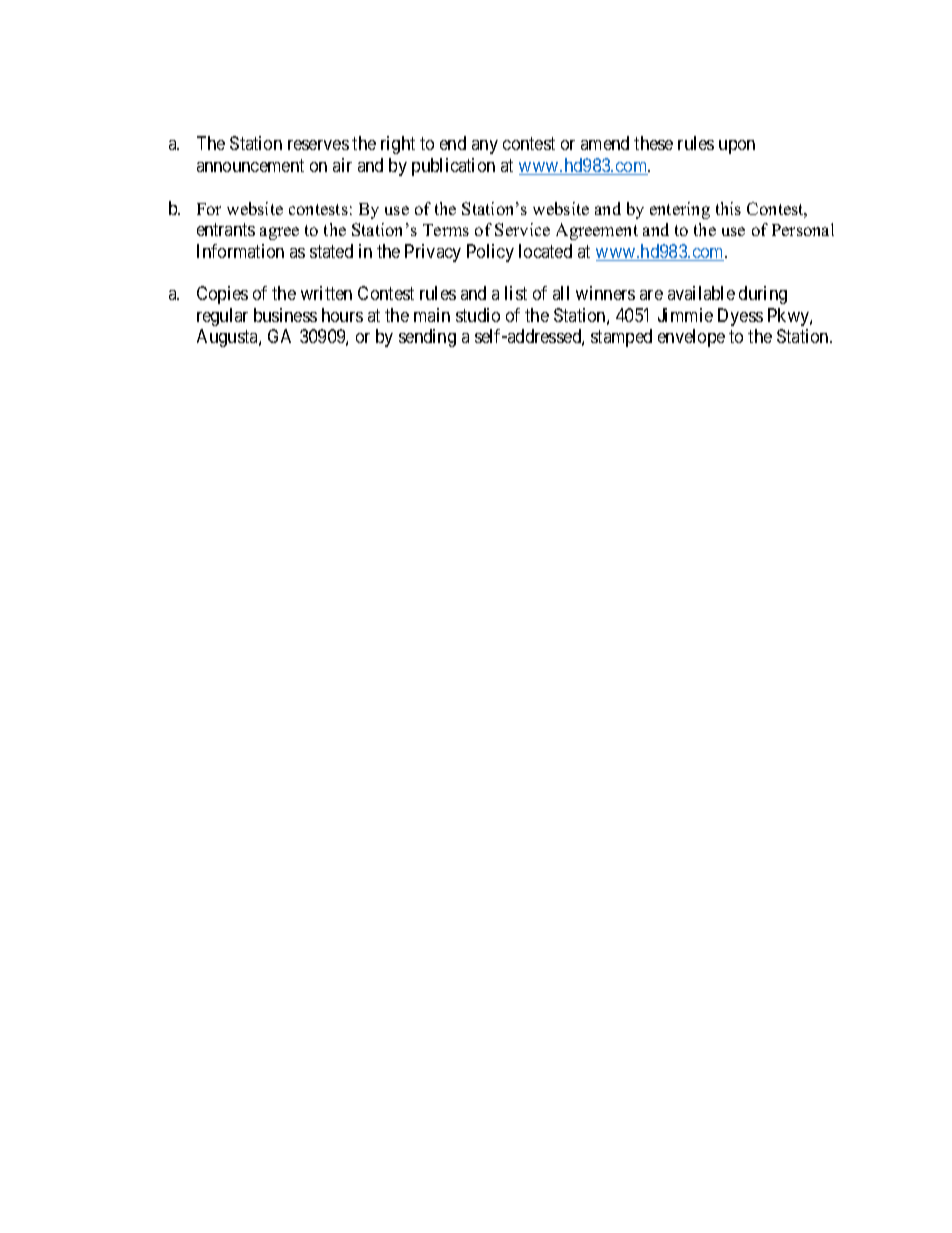  I want to click on list, so click(516, 293).
